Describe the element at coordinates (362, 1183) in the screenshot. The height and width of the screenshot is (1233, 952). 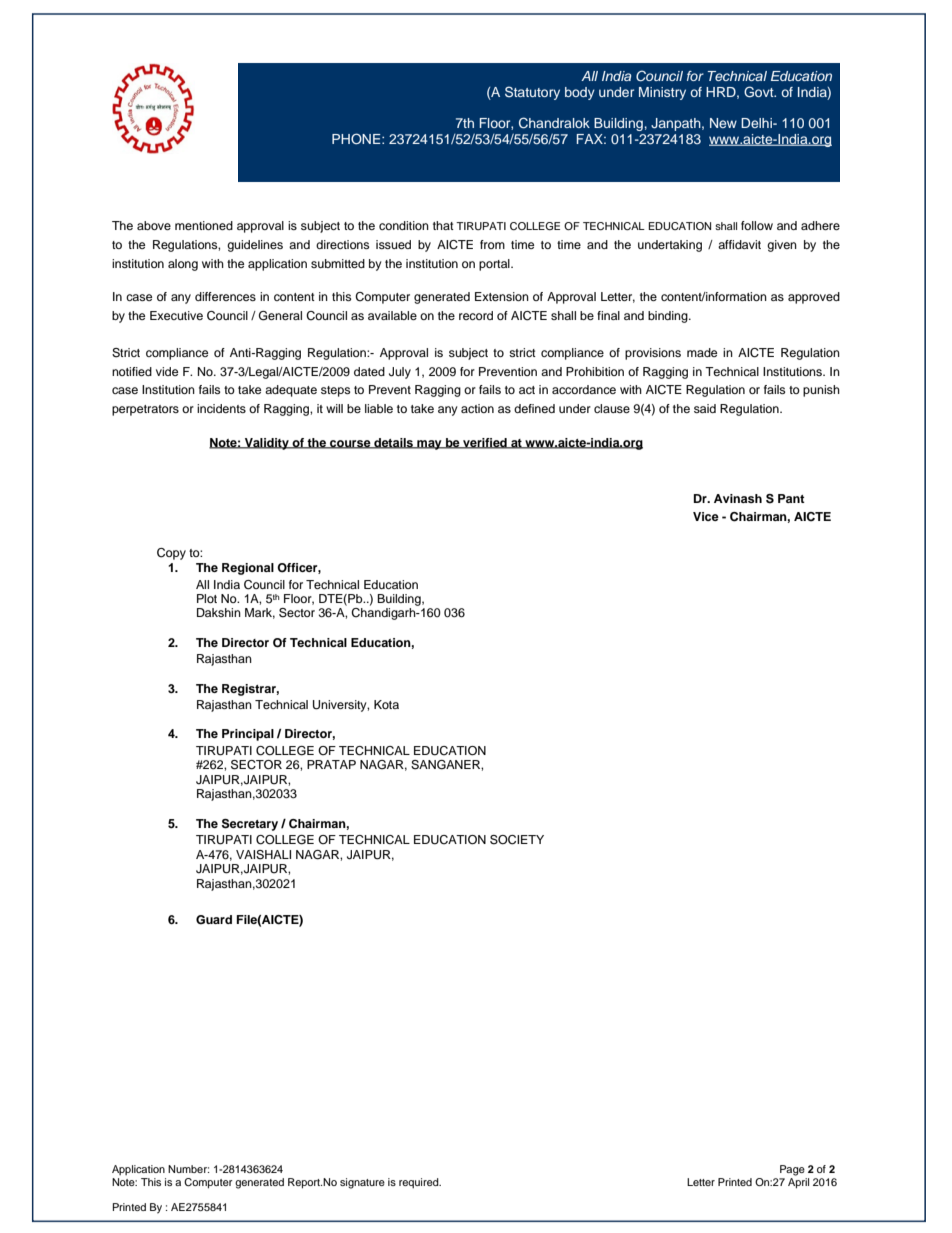
I see `signature` at that location.
